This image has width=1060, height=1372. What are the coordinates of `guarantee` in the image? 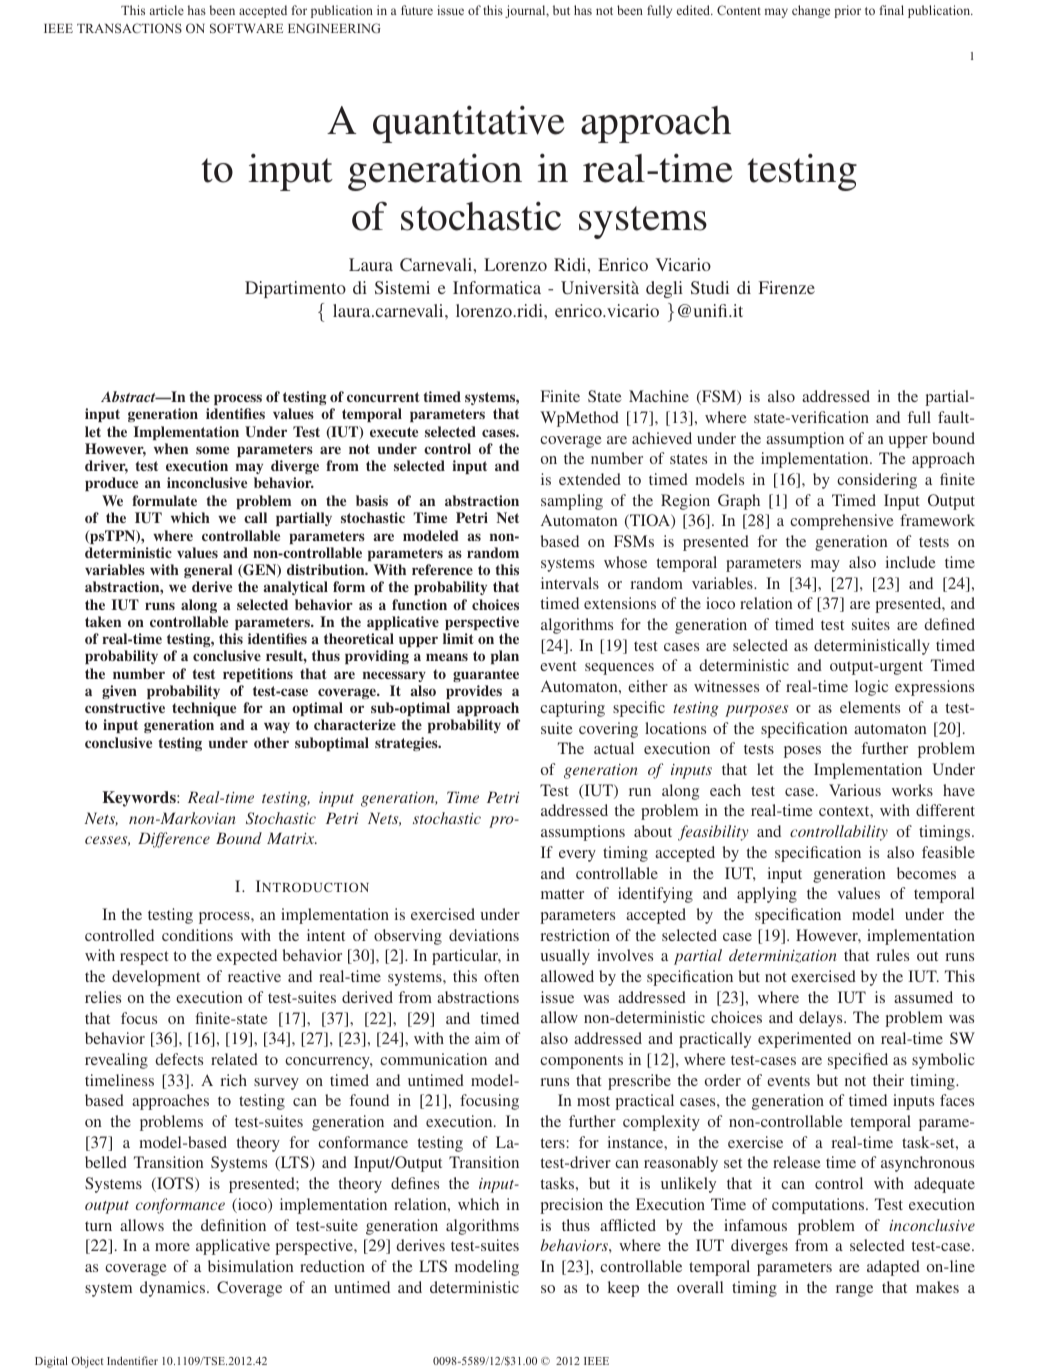 It's located at (486, 675).
